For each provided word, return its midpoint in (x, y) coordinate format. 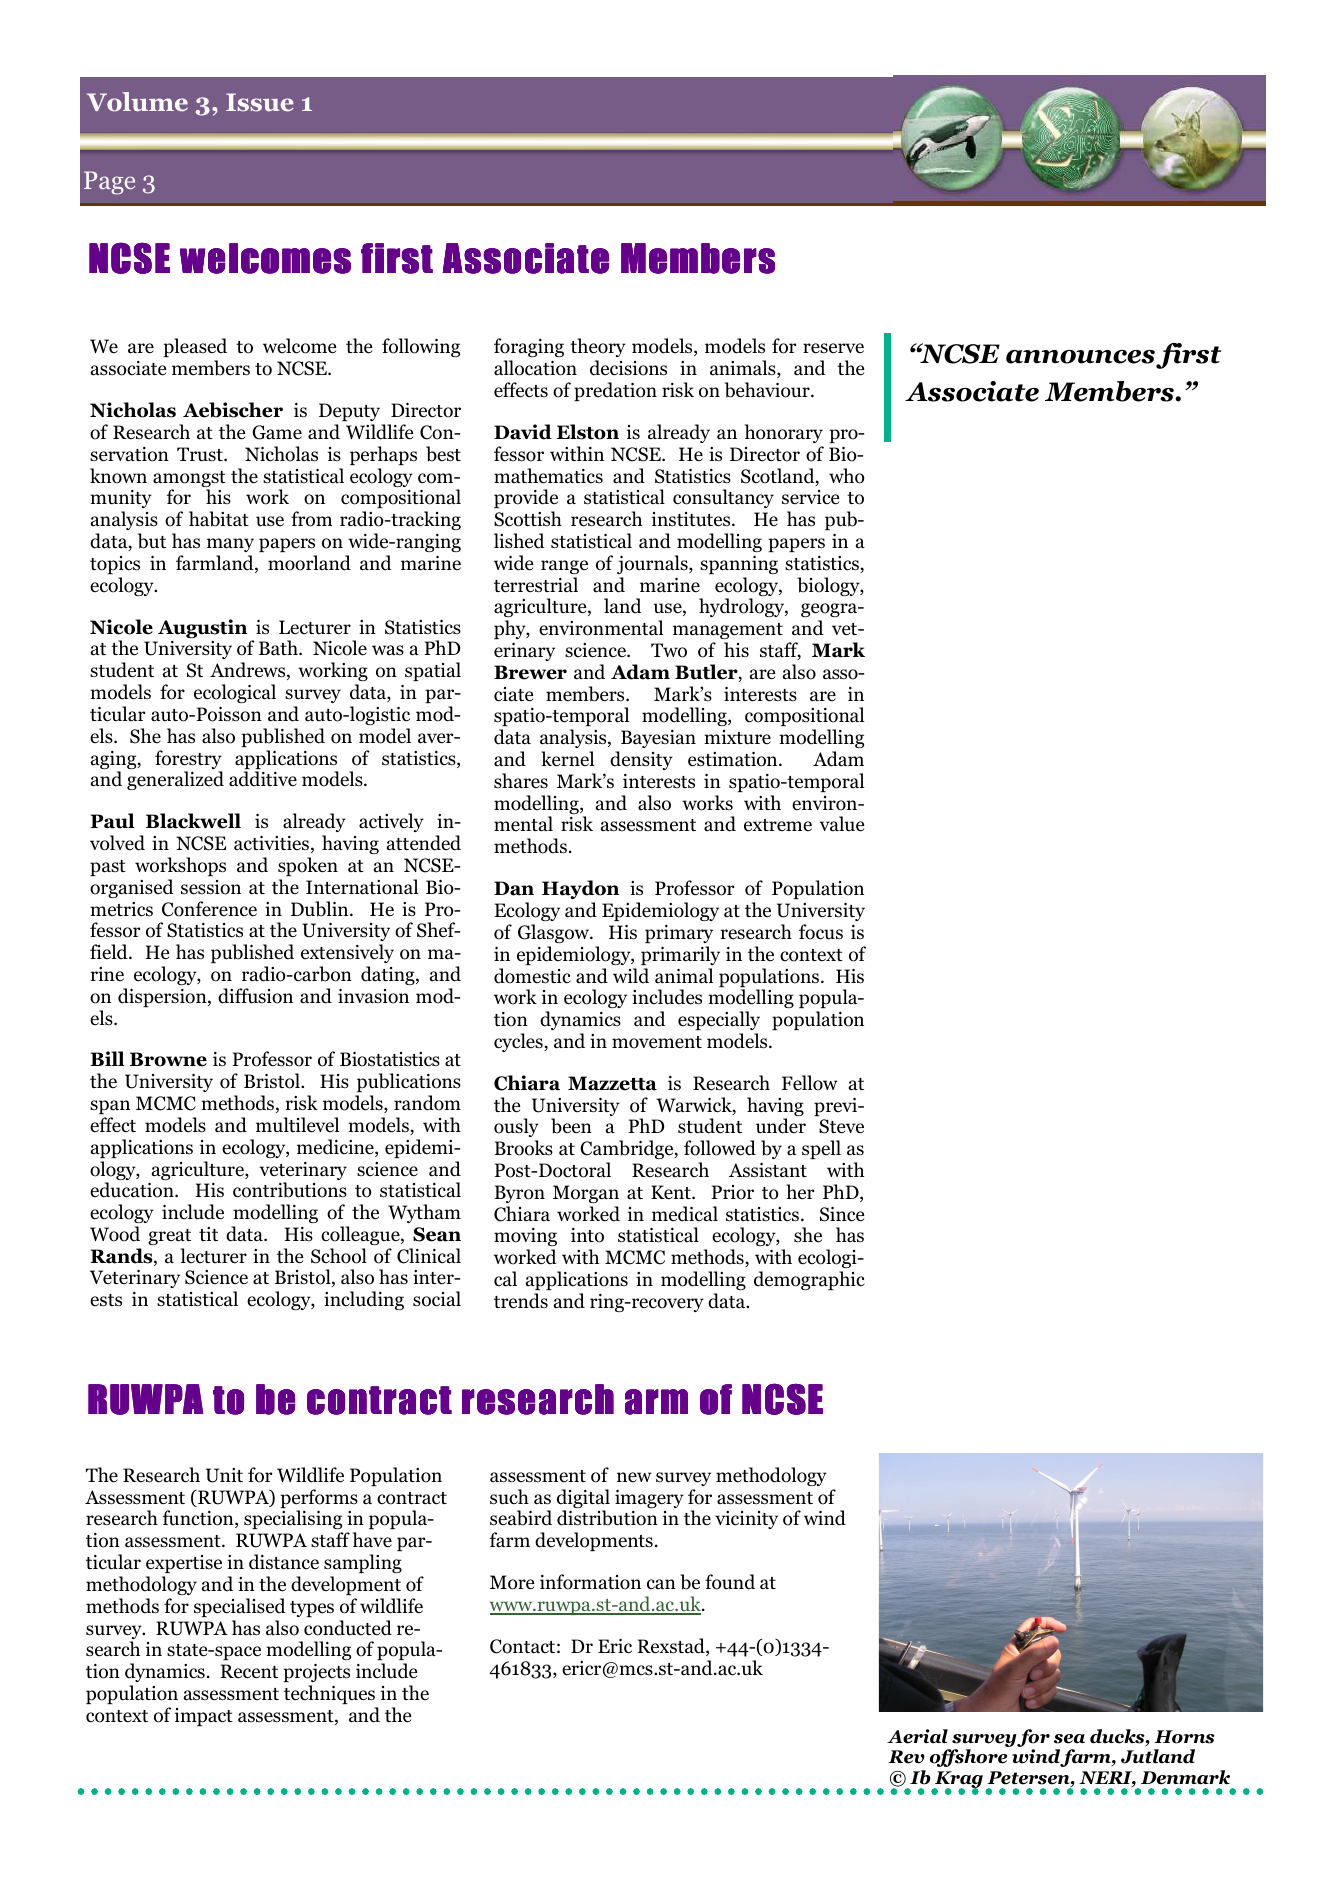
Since (842, 1214)
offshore (968, 1758)
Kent (672, 1192)
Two (669, 650)
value (842, 824)
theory (598, 347)
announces (1080, 357)
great (169, 1237)
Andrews (249, 671)
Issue (260, 102)
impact (204, 1717)
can (661, 1584)
